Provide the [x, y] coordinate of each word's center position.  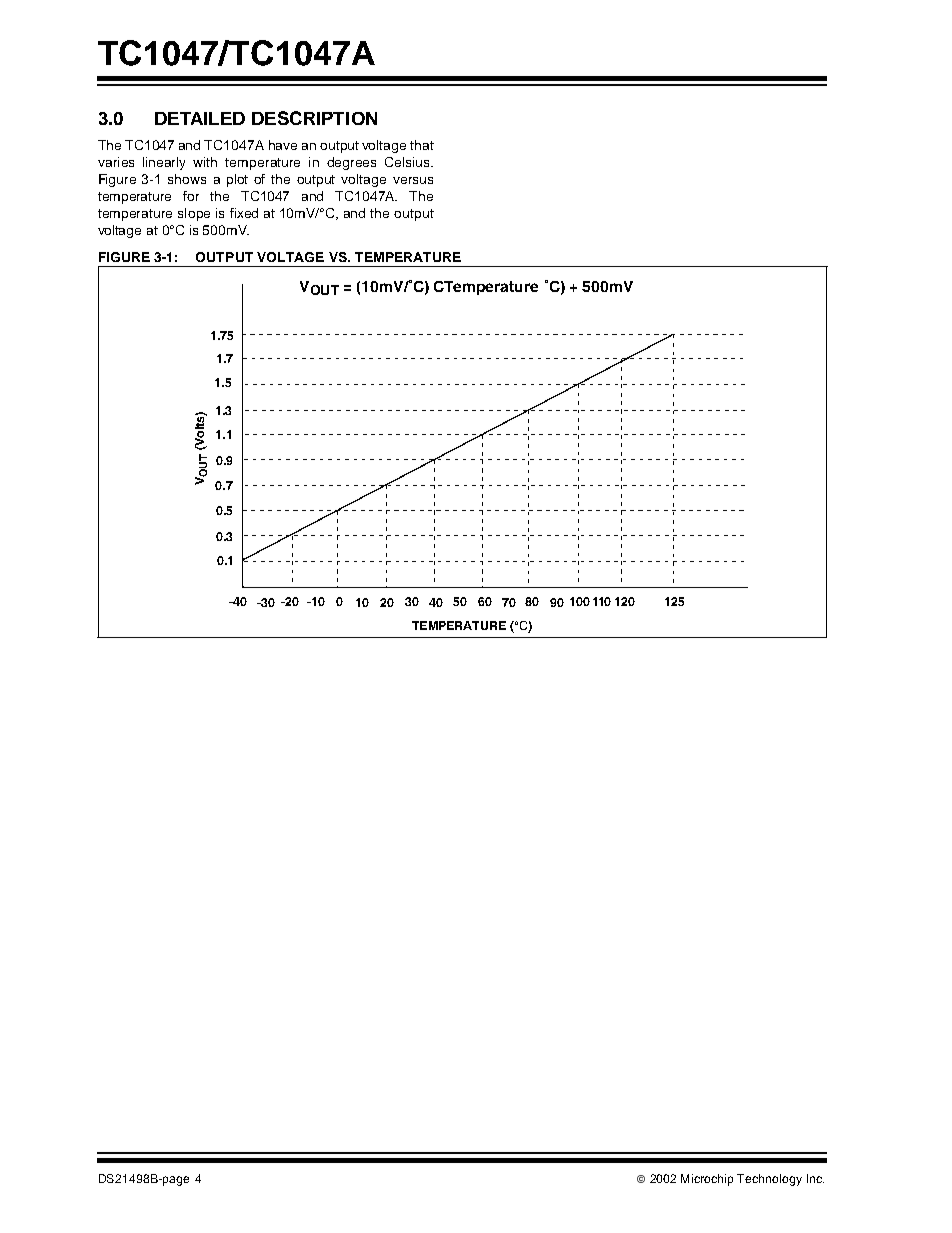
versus [413, 180]
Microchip [707, 1180]
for [191, 196]
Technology [769, 1180]
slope [194, 214]
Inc [815, 1178]
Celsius [408, 162]
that [422, 145]
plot [237, 180]
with [205, 162]
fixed [244, 213]
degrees [351, 163]
